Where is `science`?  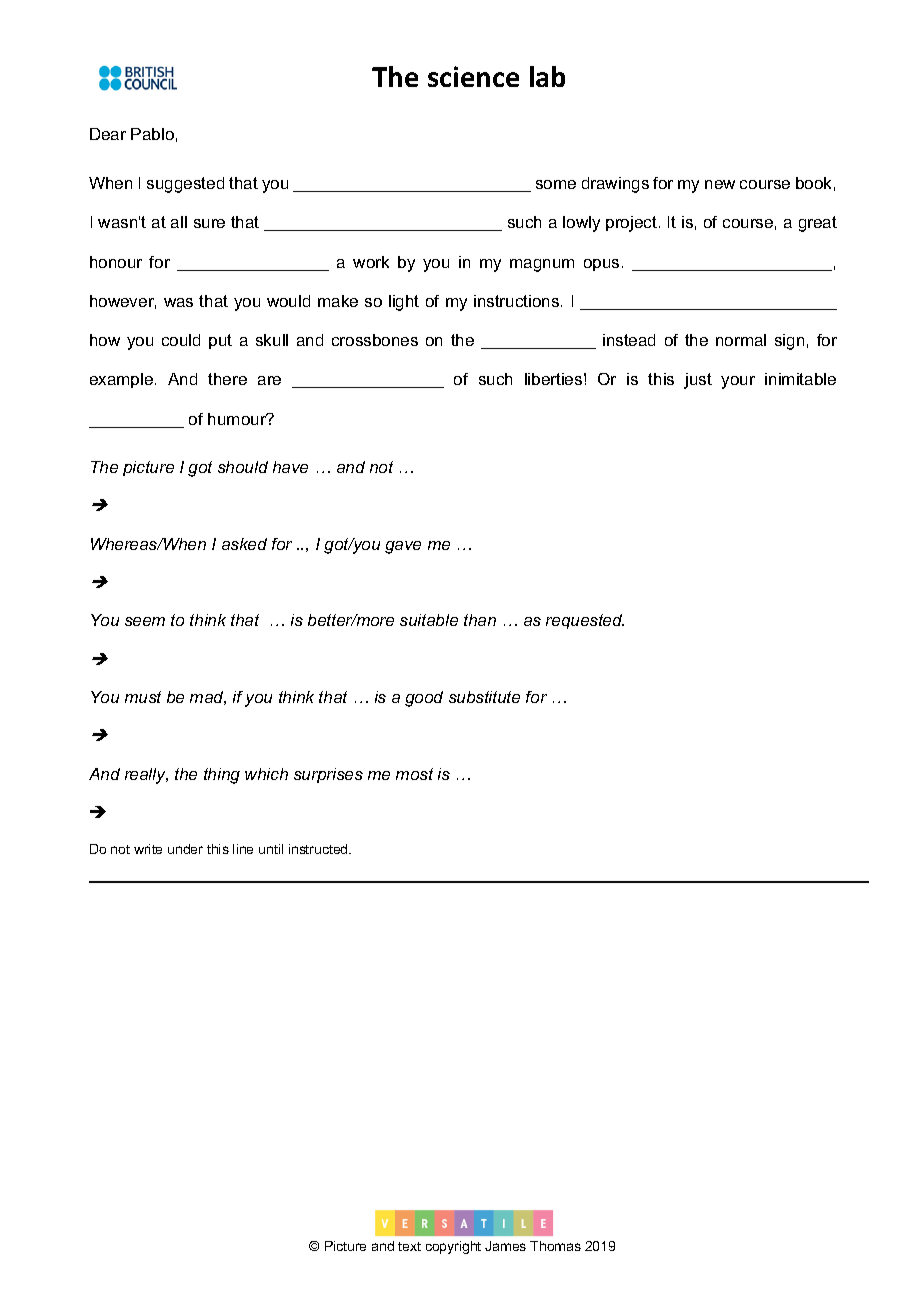 science is located at coordinates (473, 76).
